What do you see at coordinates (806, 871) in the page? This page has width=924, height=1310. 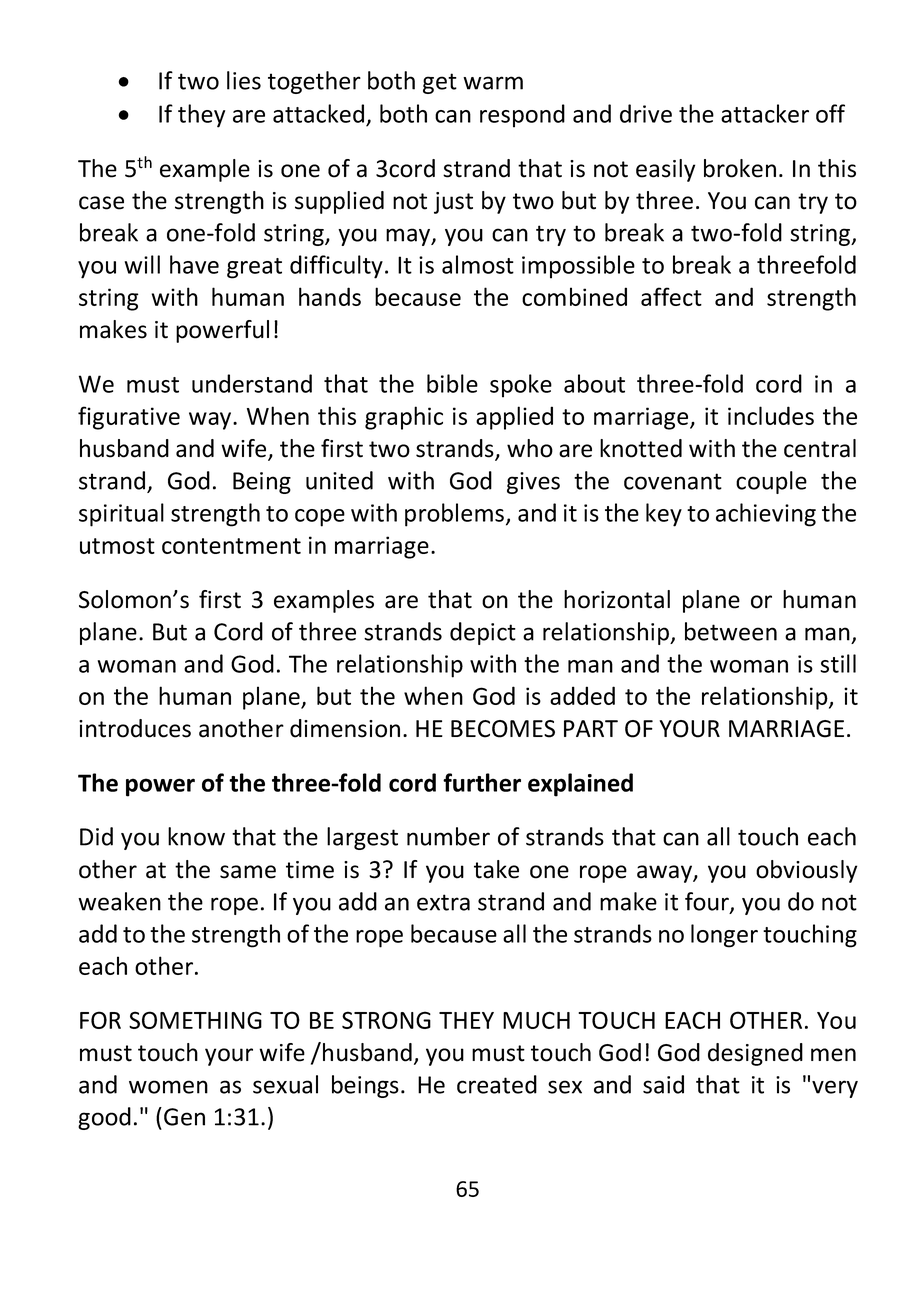 I see `obviously` at bounding box center [806, 871].
